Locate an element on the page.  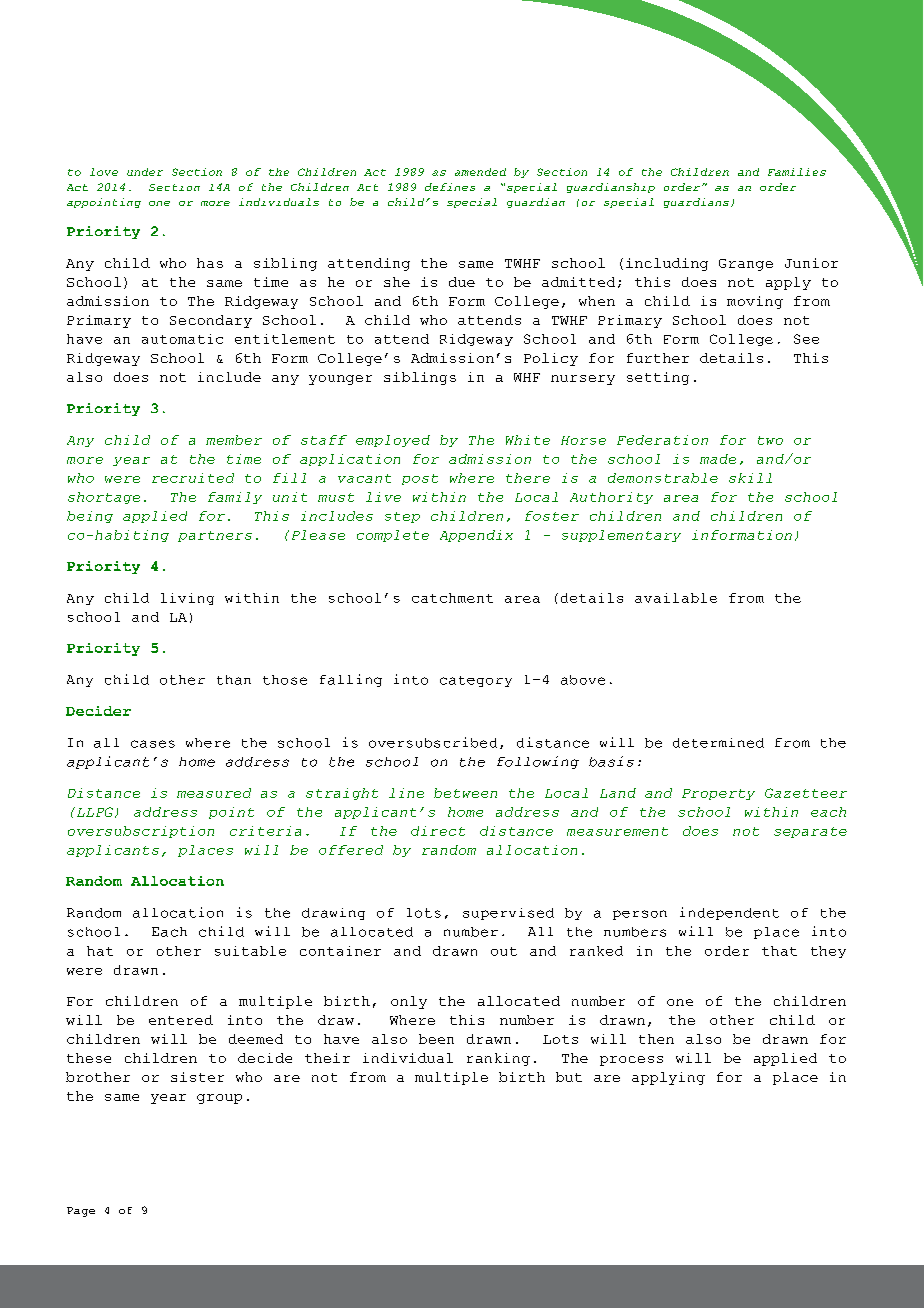
post is located at coordinates (420, 479).
